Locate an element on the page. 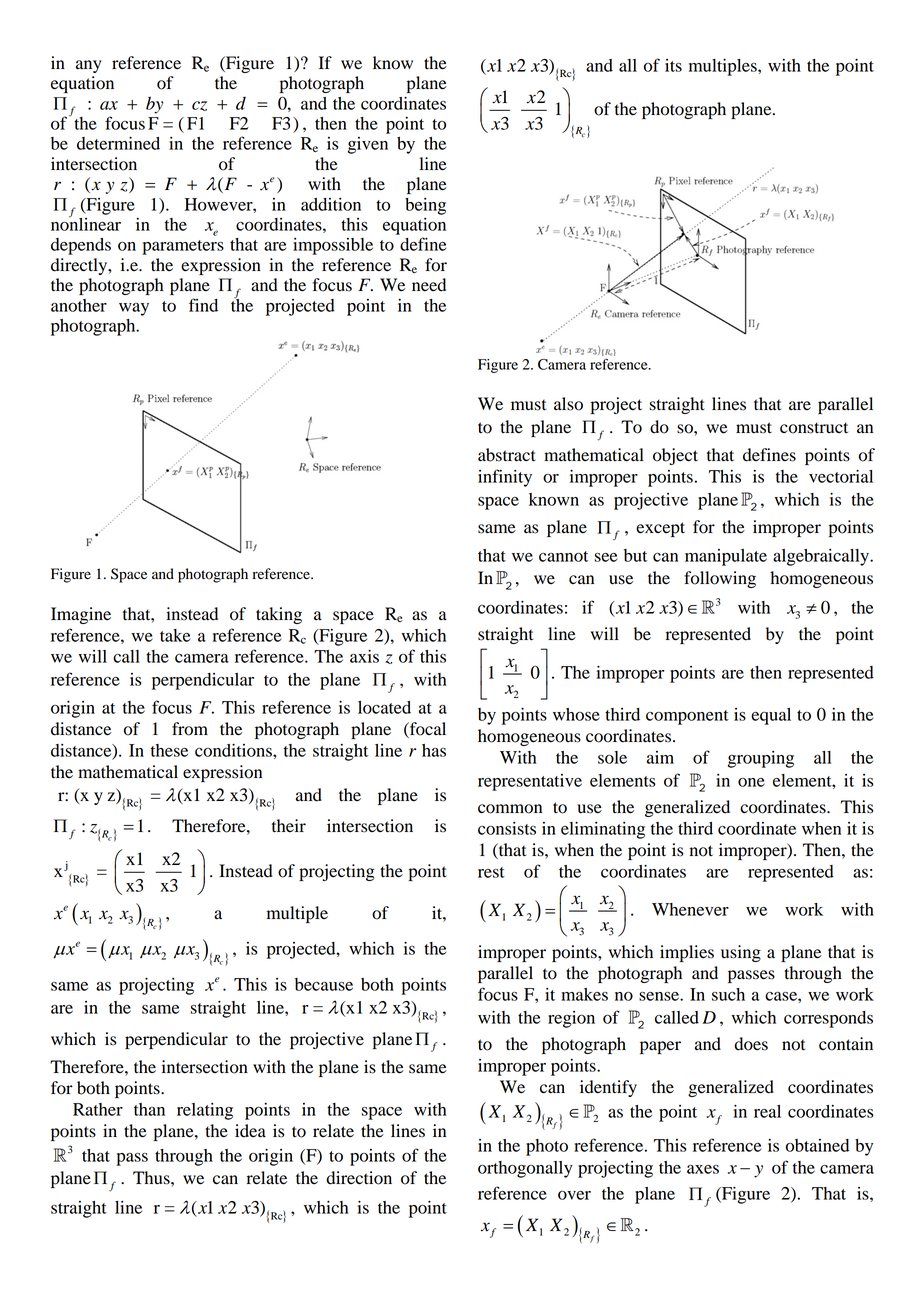  axes is located at coordinates (703, 1169).
